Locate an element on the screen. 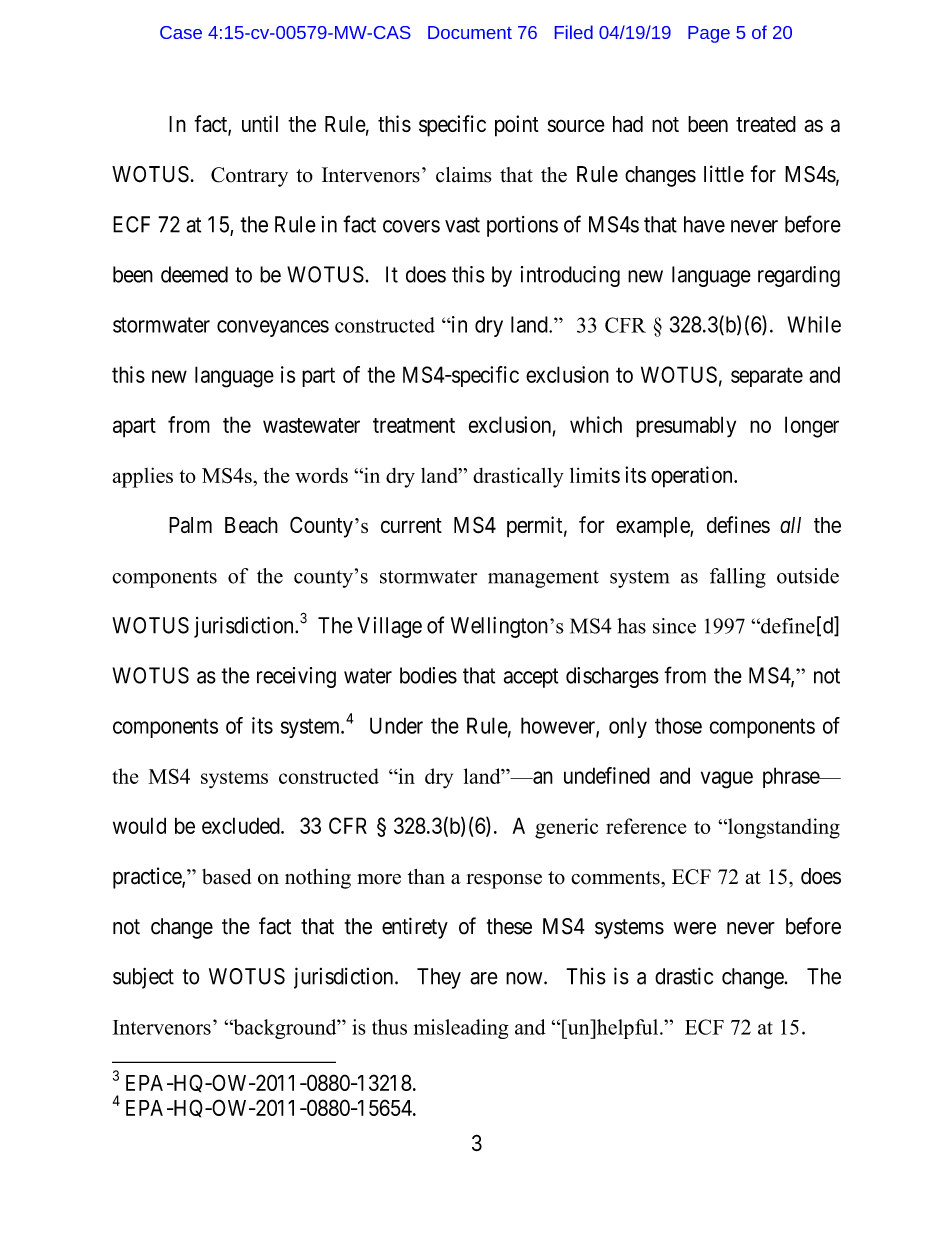 This screenshot has height=1233, width=952. Page is located at coordinates (709, 34).
